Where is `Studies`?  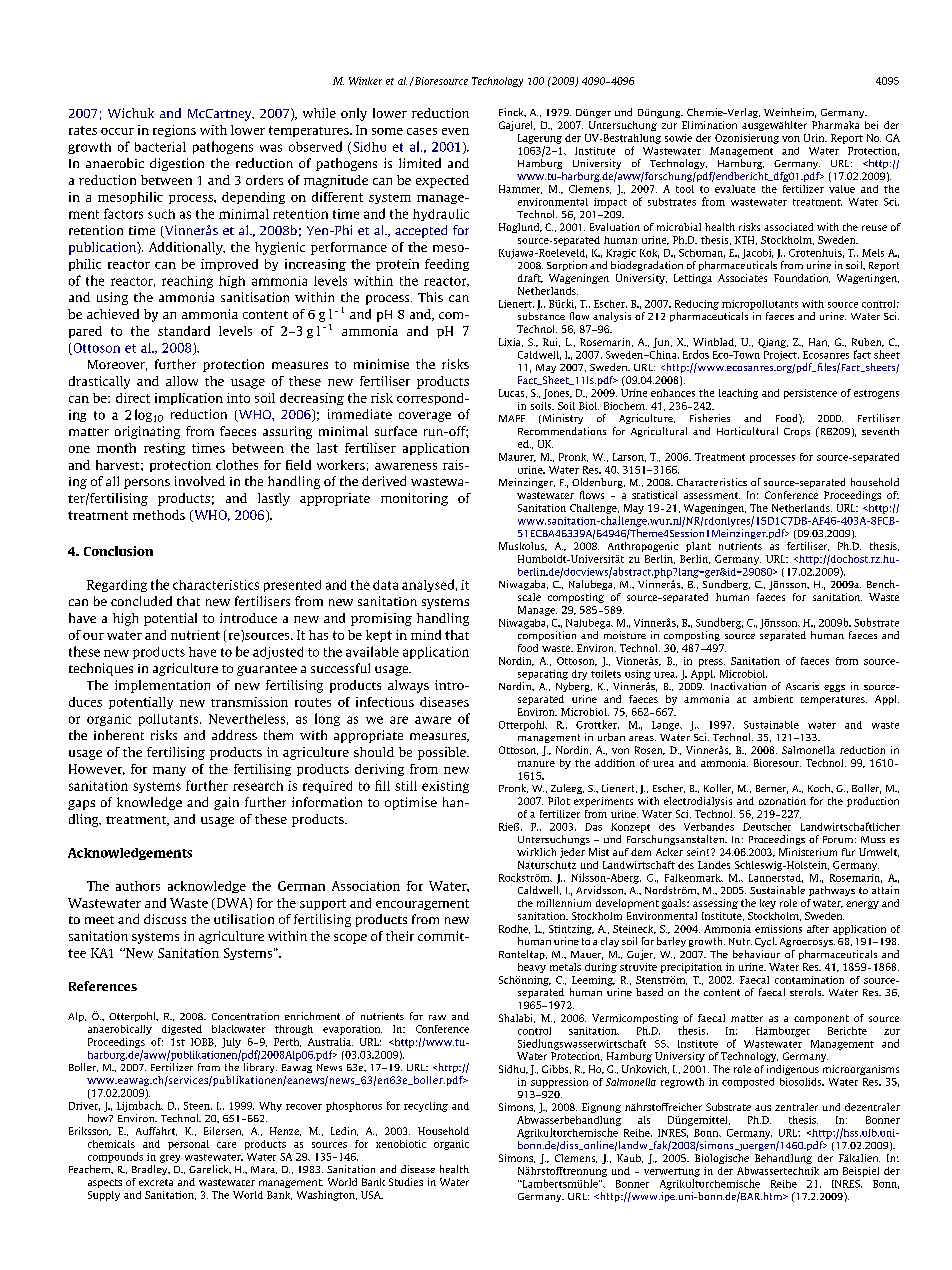
Studies is located at coordinates (406, 1182).
